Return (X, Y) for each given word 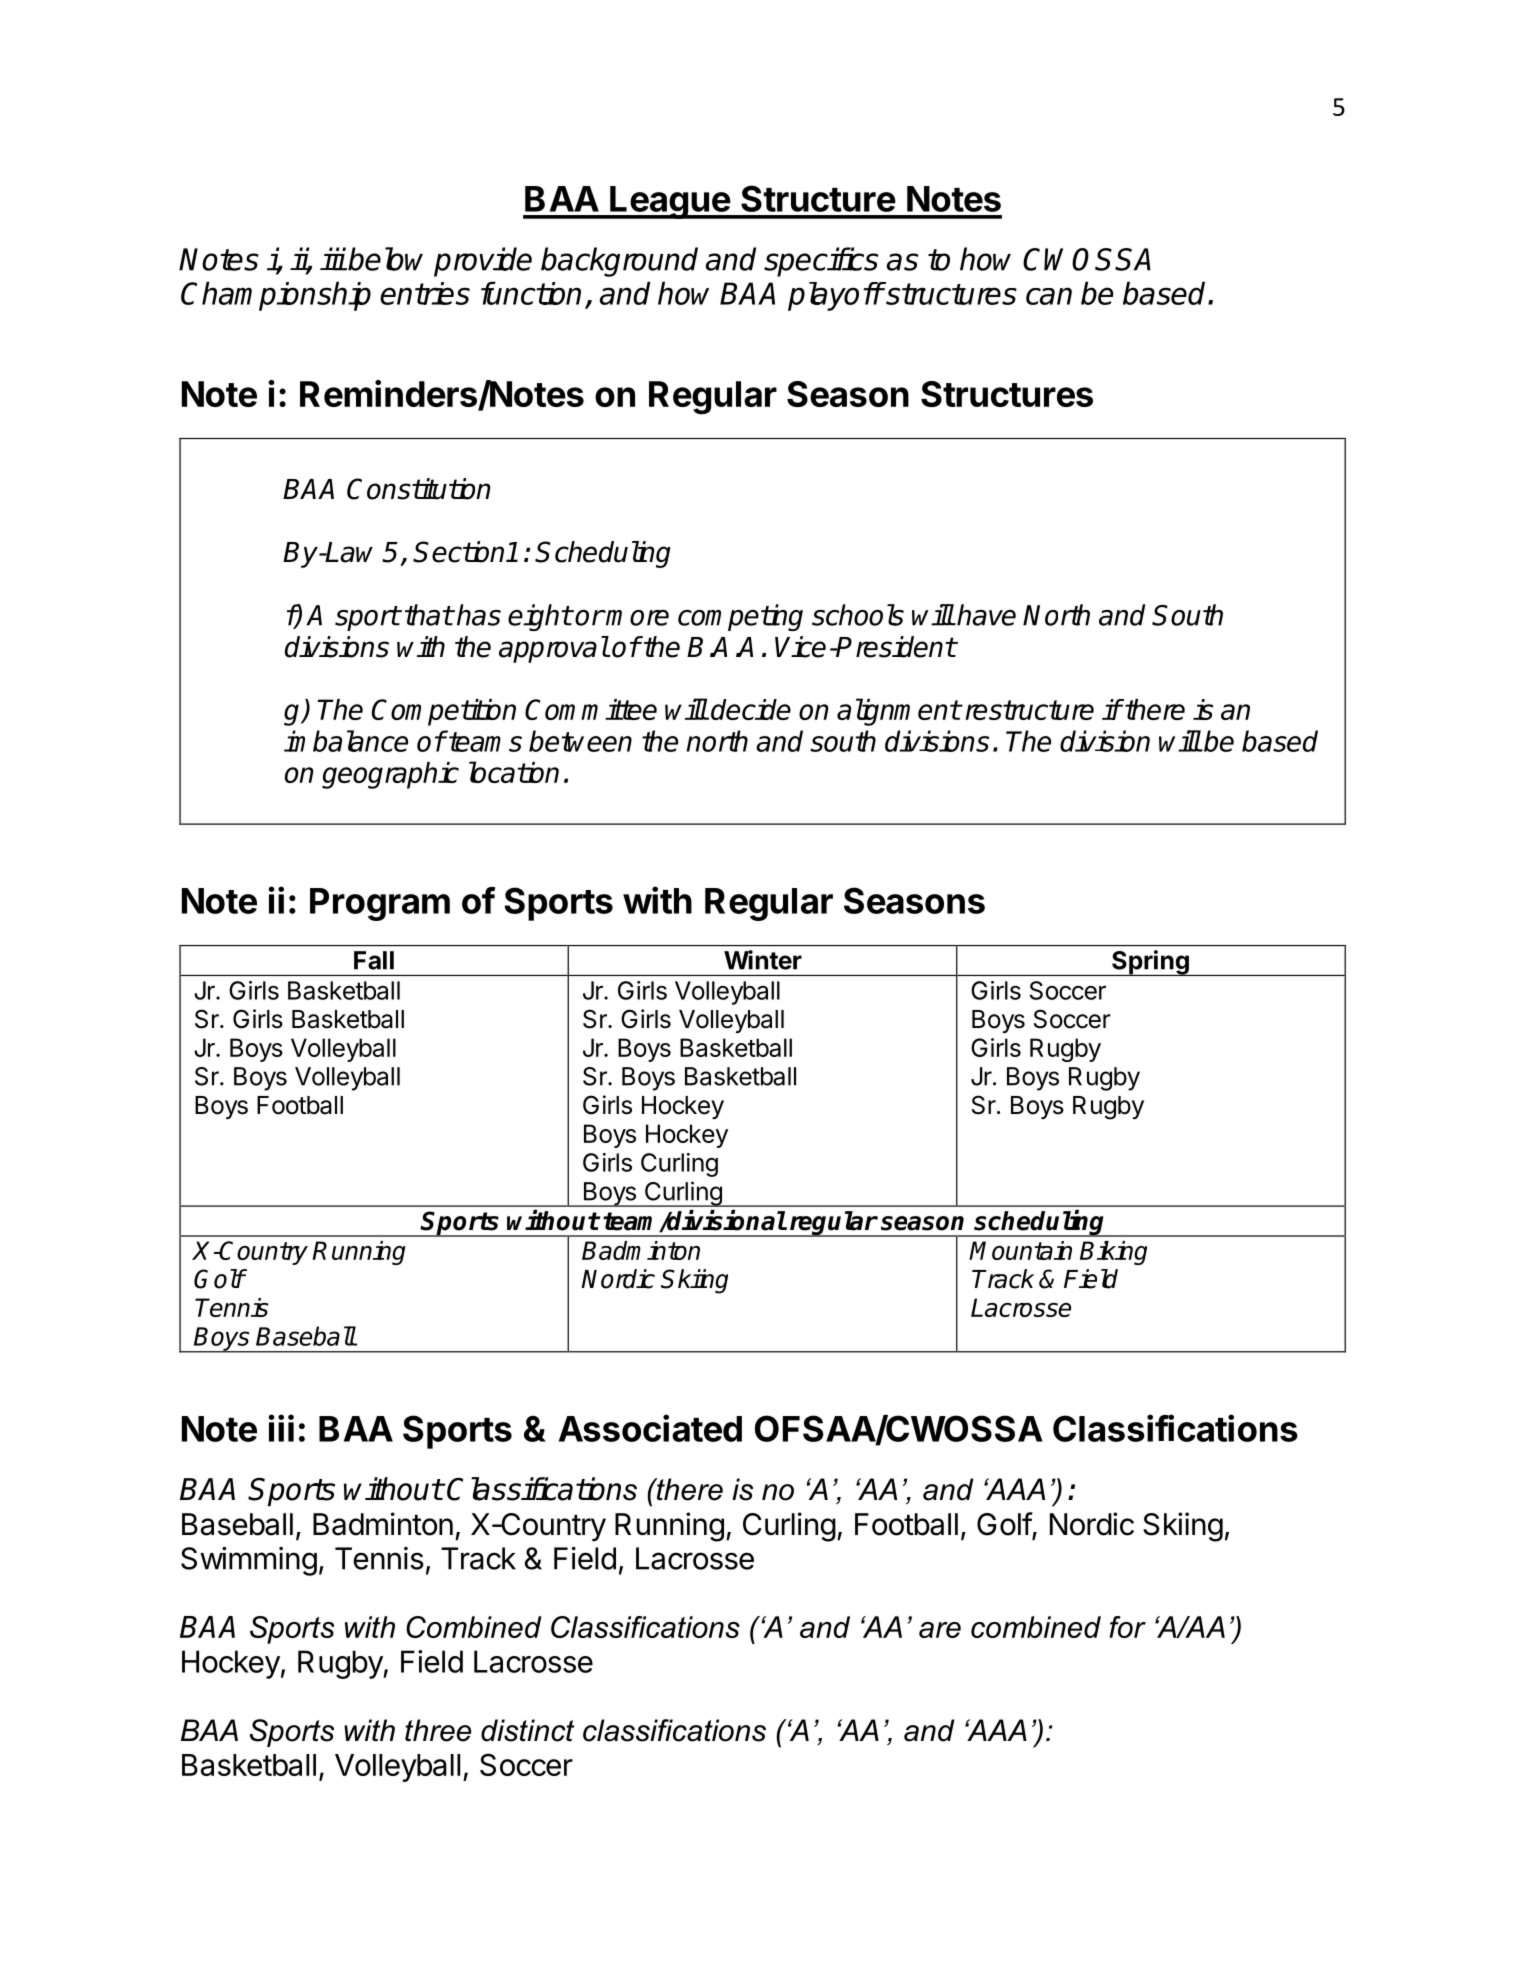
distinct (527, 1730)
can (1049, 296)
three (438, 1730)
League (670, 202)
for (1127, 1627)
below (385, 259)
